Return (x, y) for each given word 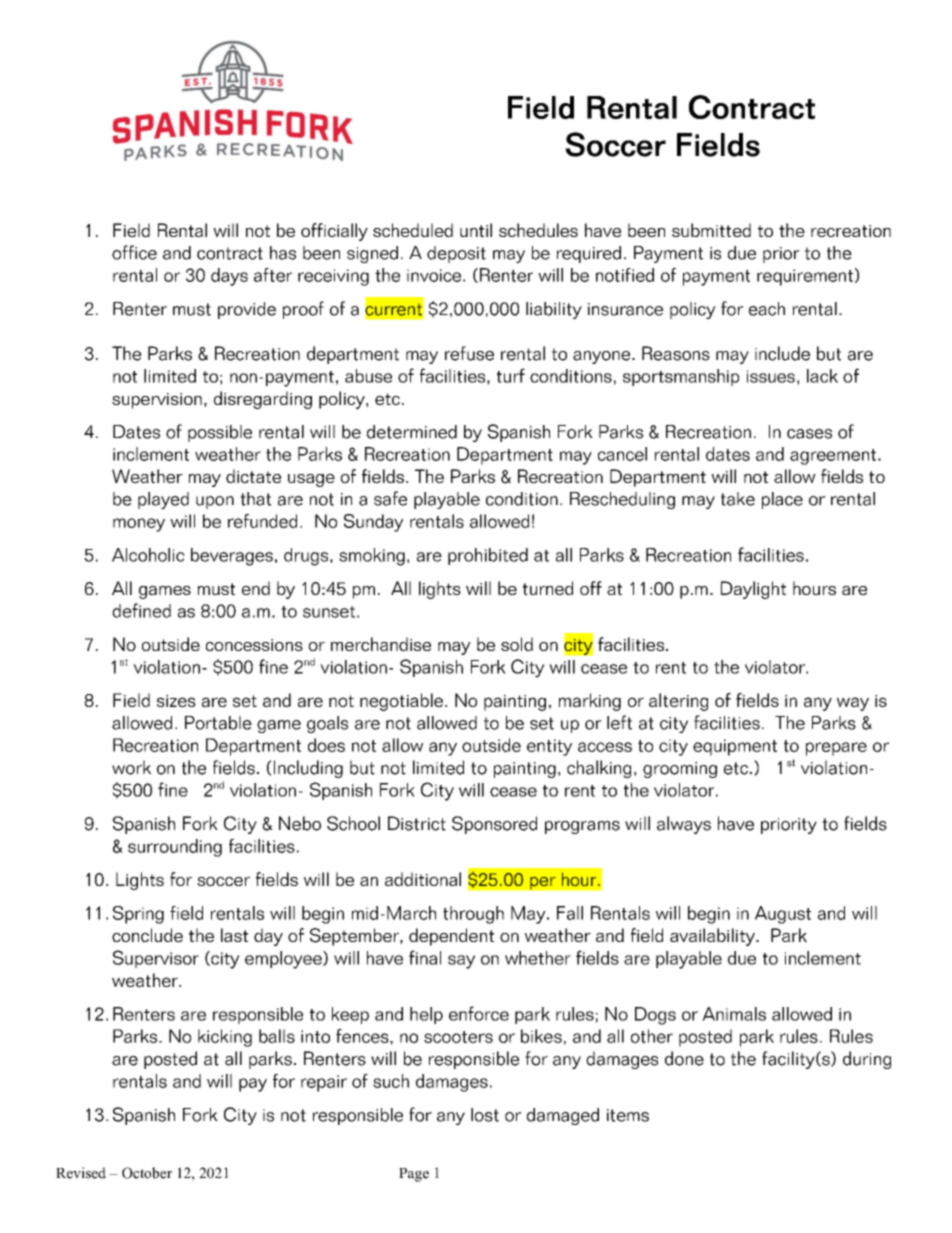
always (684, 825)
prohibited (488, 556)
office (134, 252)
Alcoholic (148, 555)
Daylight (753, 590)
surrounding (175, 848)
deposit (456, 254)
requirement (805, 277)
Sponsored (494, 825)
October (147, 1173)
